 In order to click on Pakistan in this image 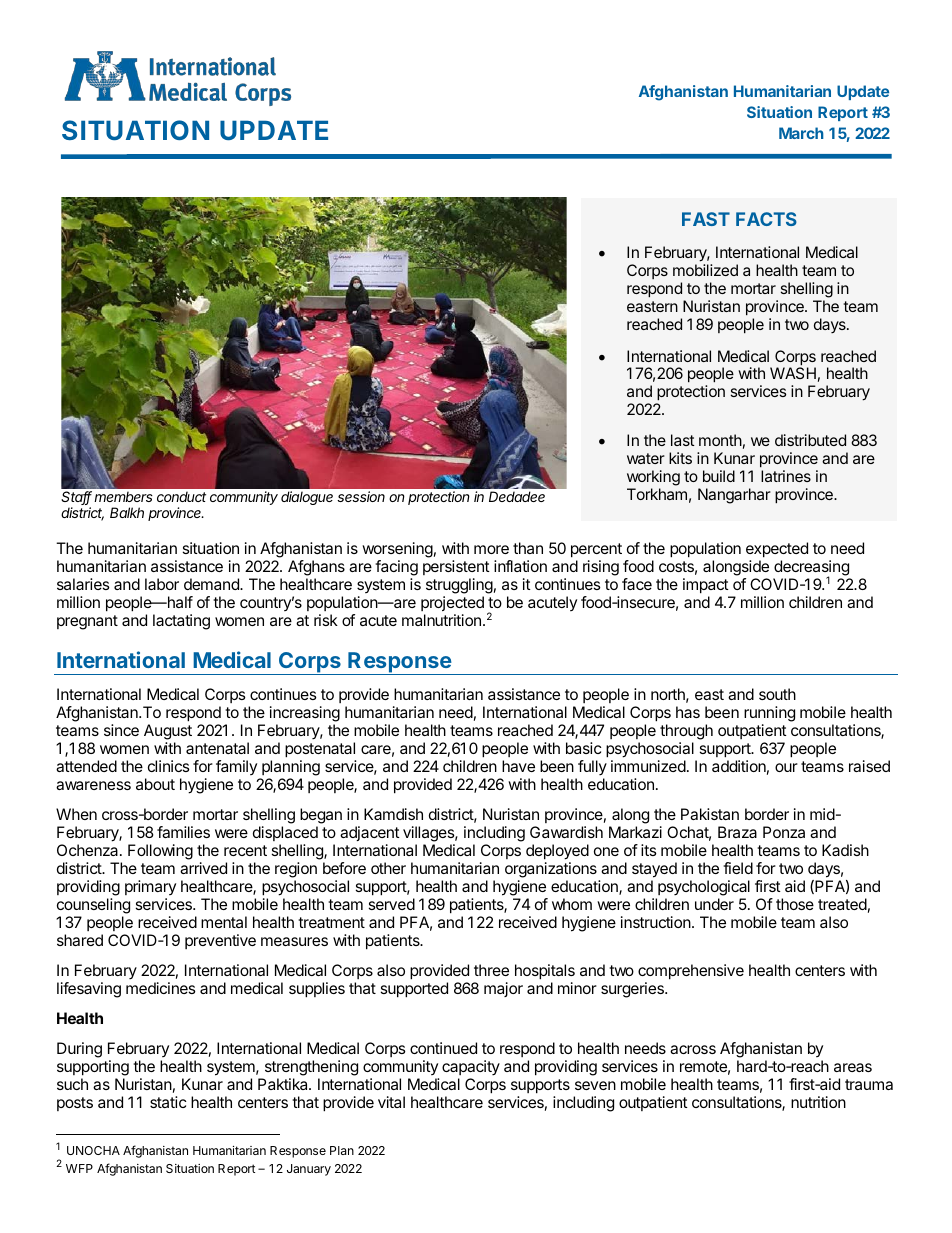, I will do `click(710, 814)`.
